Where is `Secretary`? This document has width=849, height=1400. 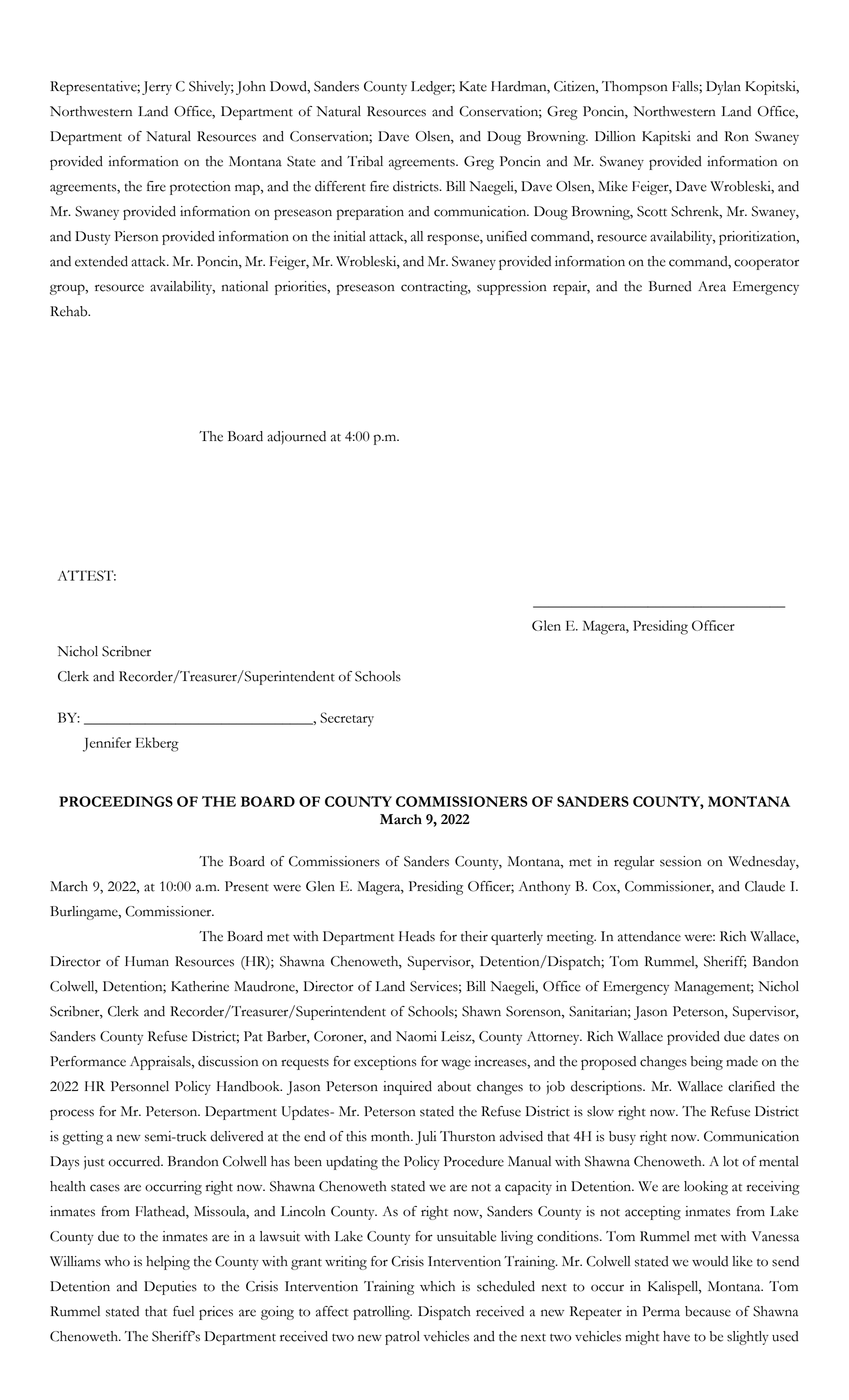 Secretary is located at coordinates (347, 719).
